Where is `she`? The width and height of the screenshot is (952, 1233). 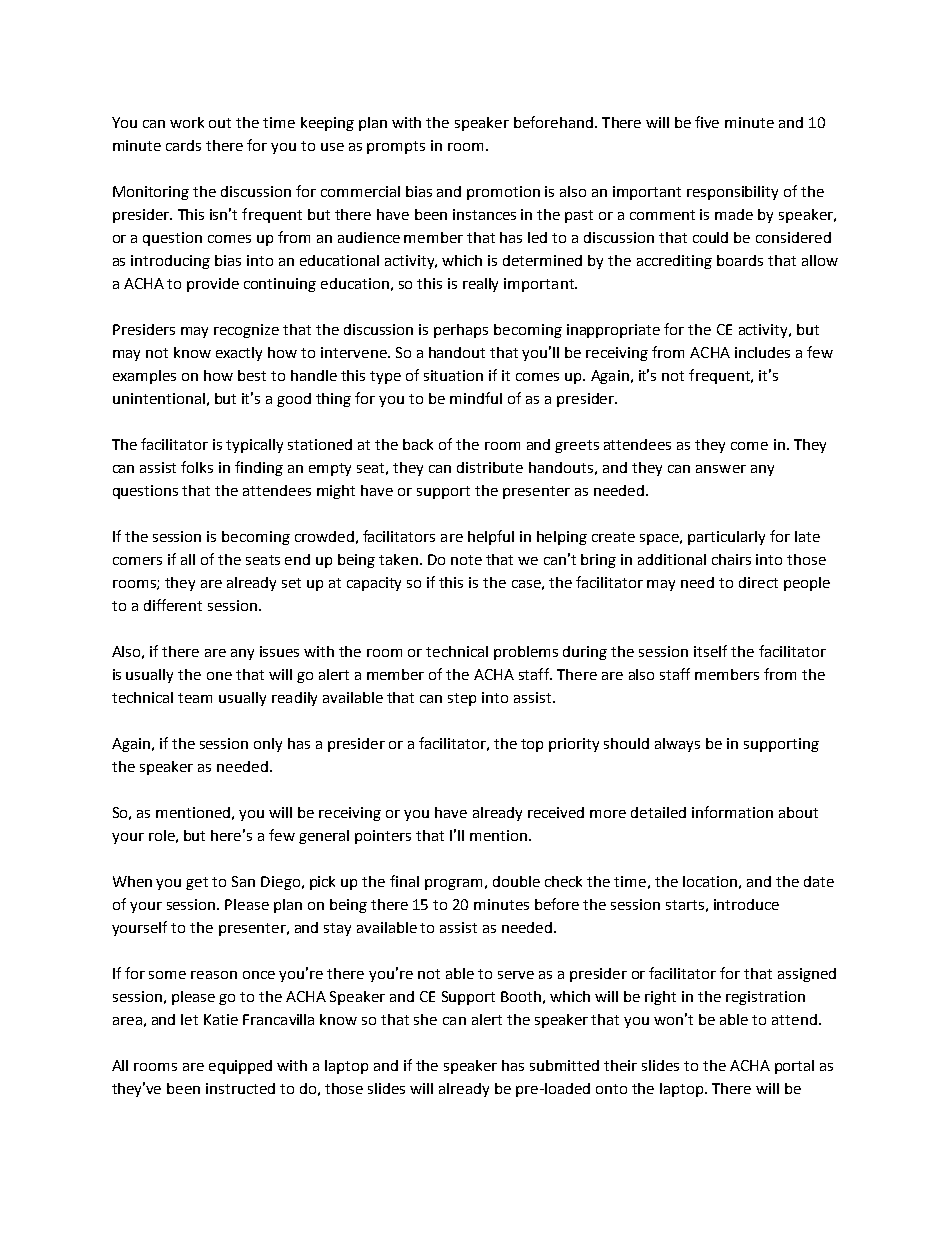
she is located at coordinates (425, 1019).
